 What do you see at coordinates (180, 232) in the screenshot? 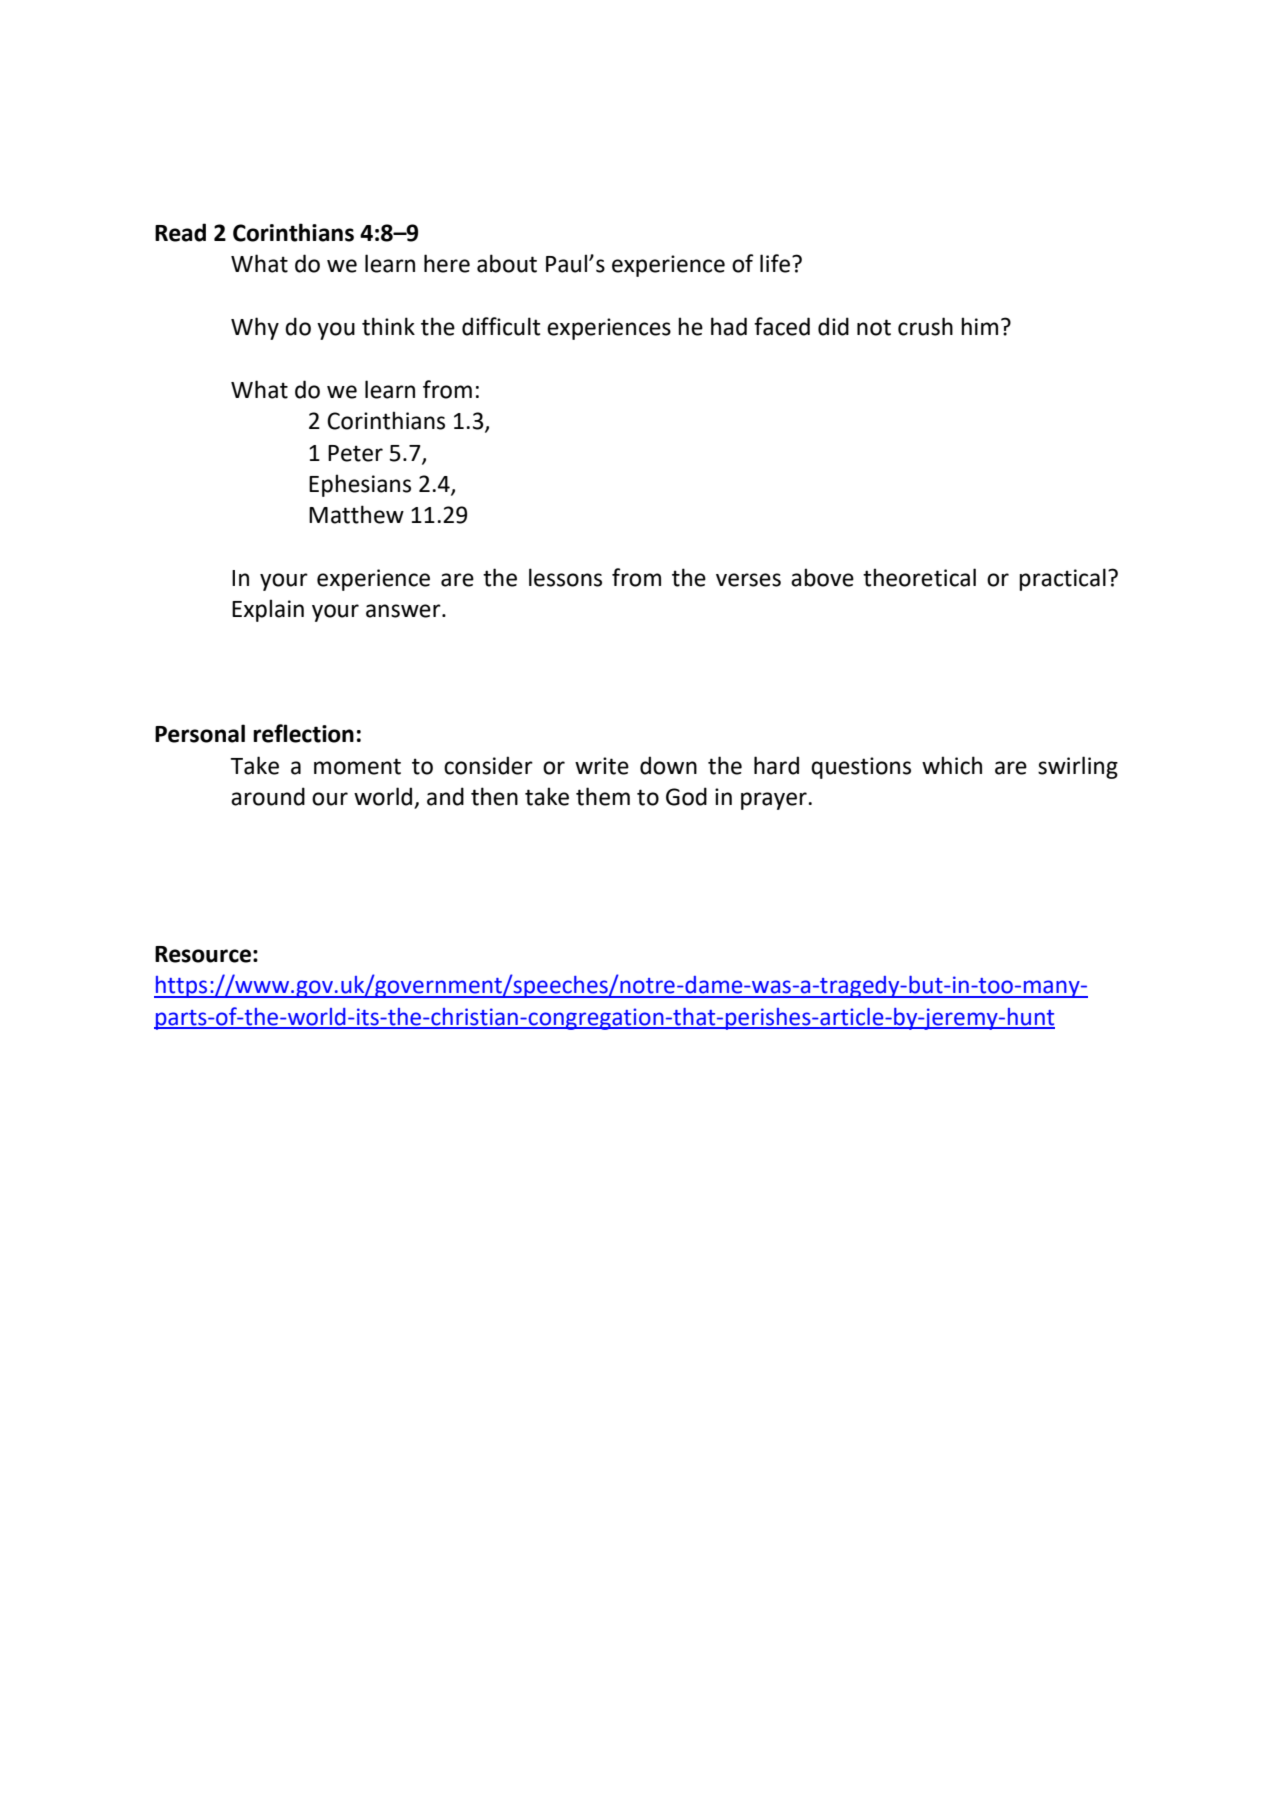
I see `Read` at bounding box center [180, 232].
